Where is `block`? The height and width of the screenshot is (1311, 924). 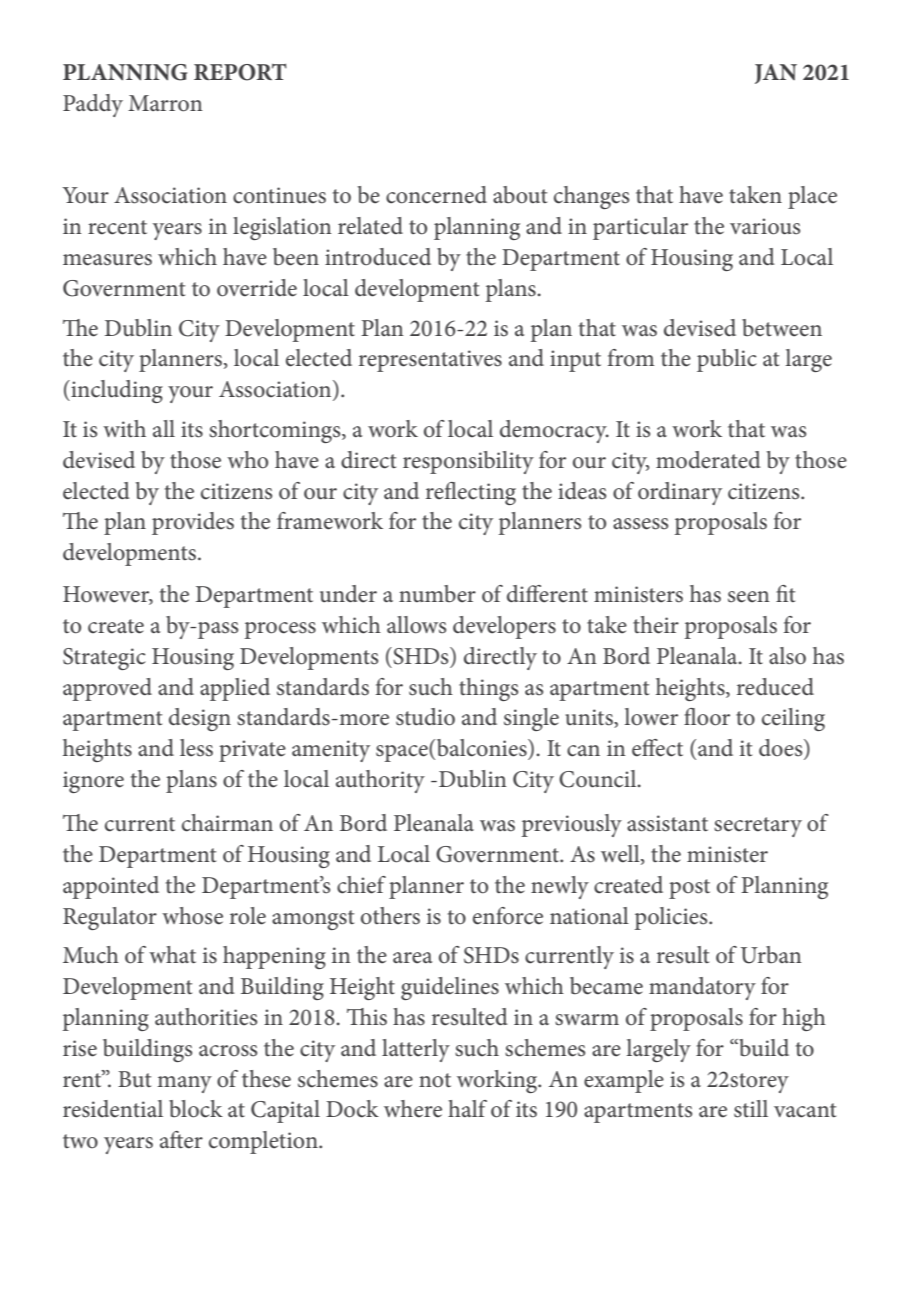 block is located at coordinates (196, 1109).
